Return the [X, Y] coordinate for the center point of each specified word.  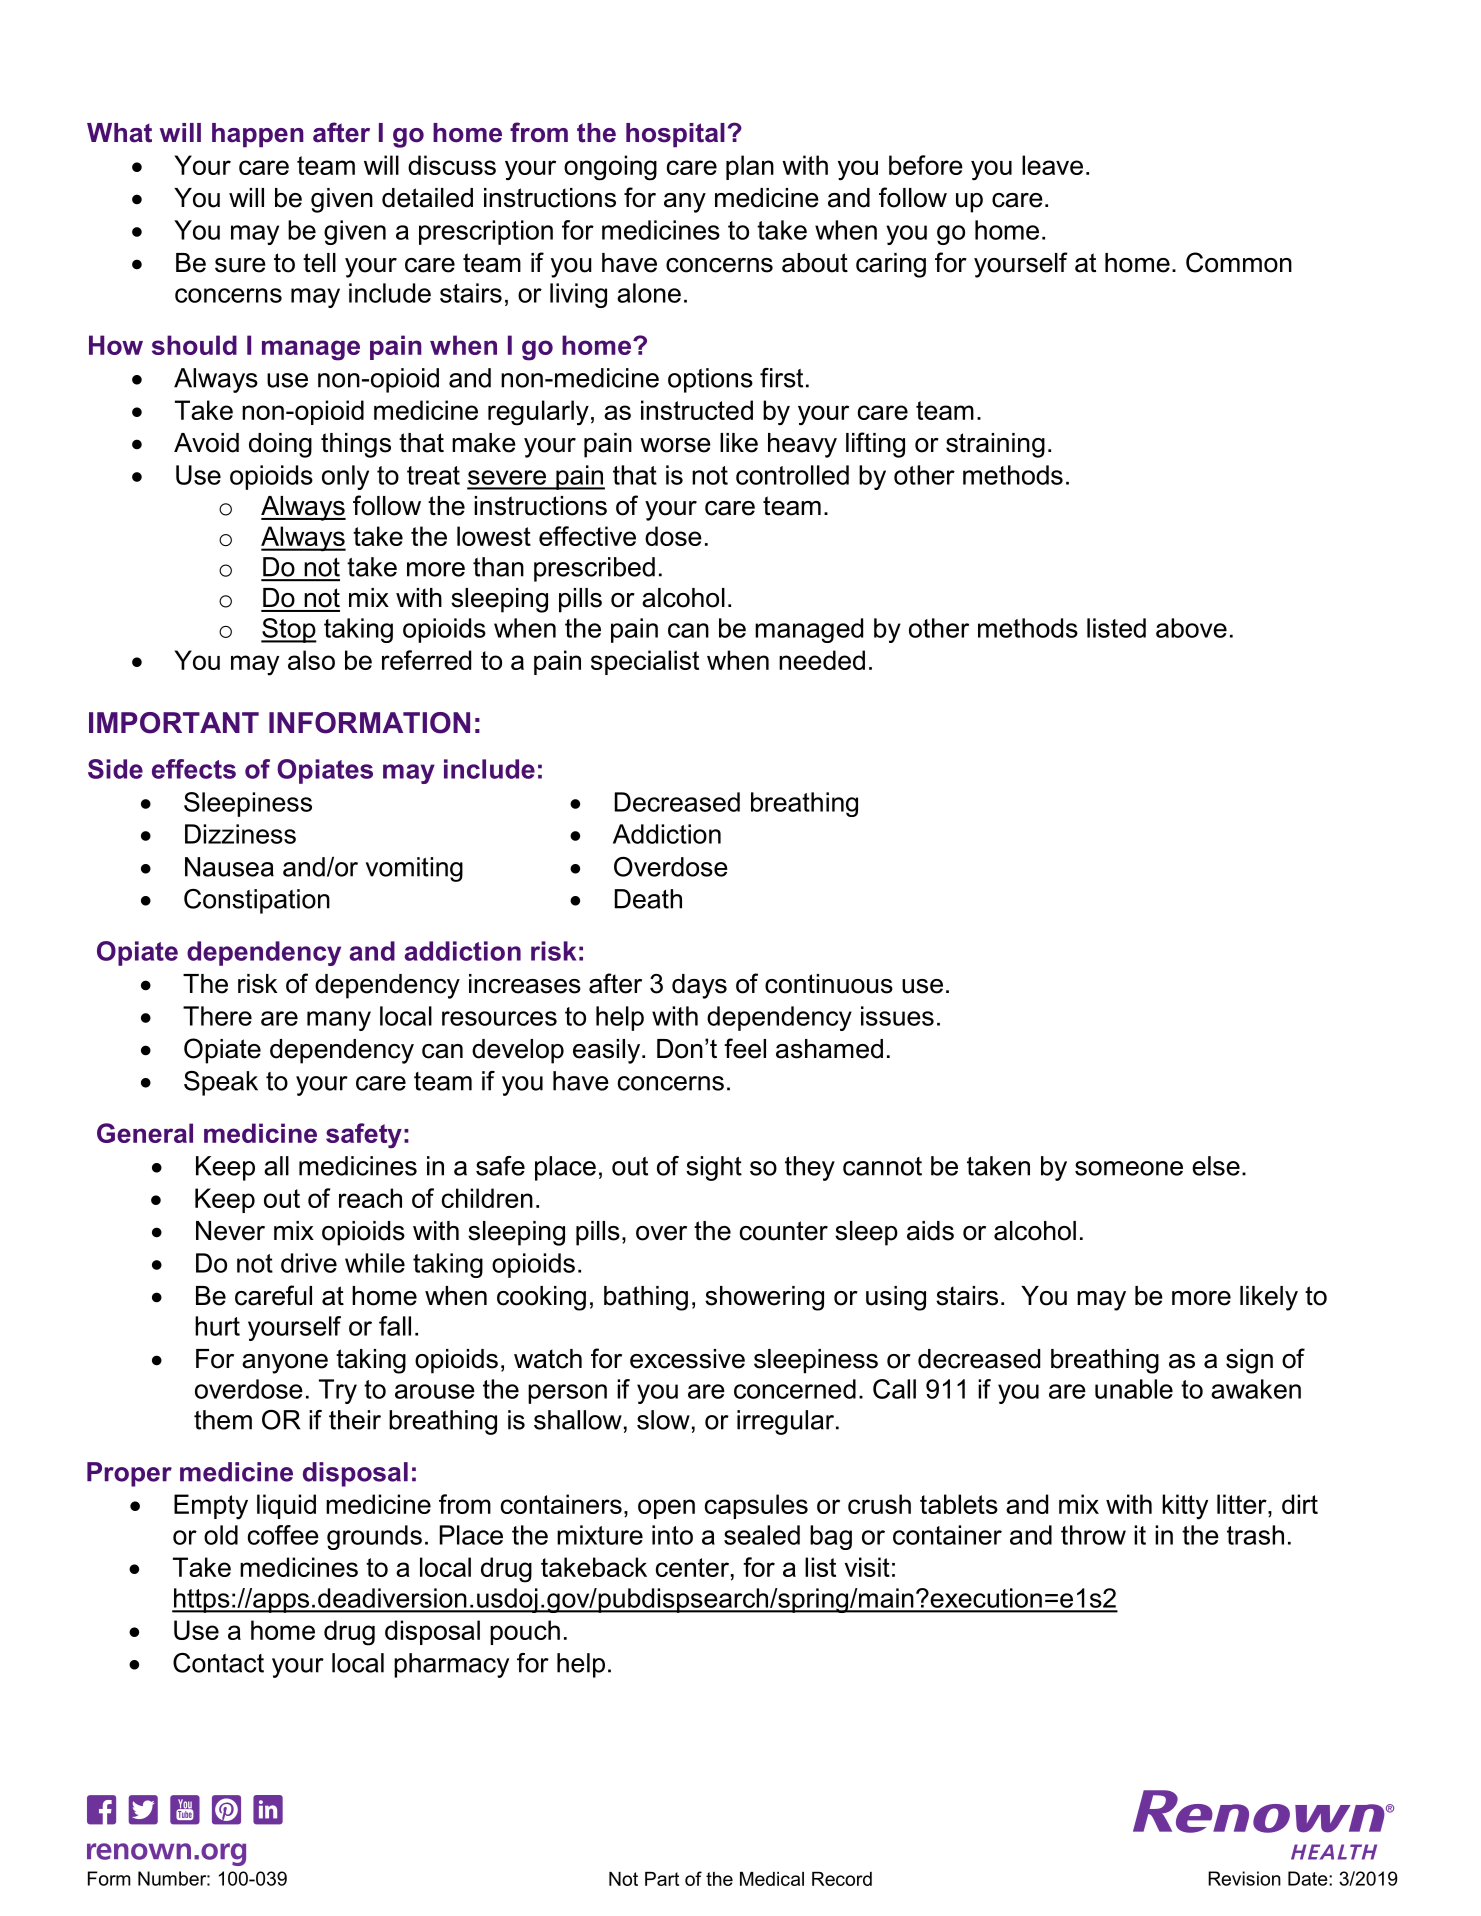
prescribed [594, 569]
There [217, 1016]
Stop [289, 630]
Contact [218, 1663]
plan [750, 167]
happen [258, 135]
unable [1134, 1389]
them [223, 1420]
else [1216, 1166]
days [699, 986]
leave [1052, 165]
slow [663, 1420]
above [1191, 628]
